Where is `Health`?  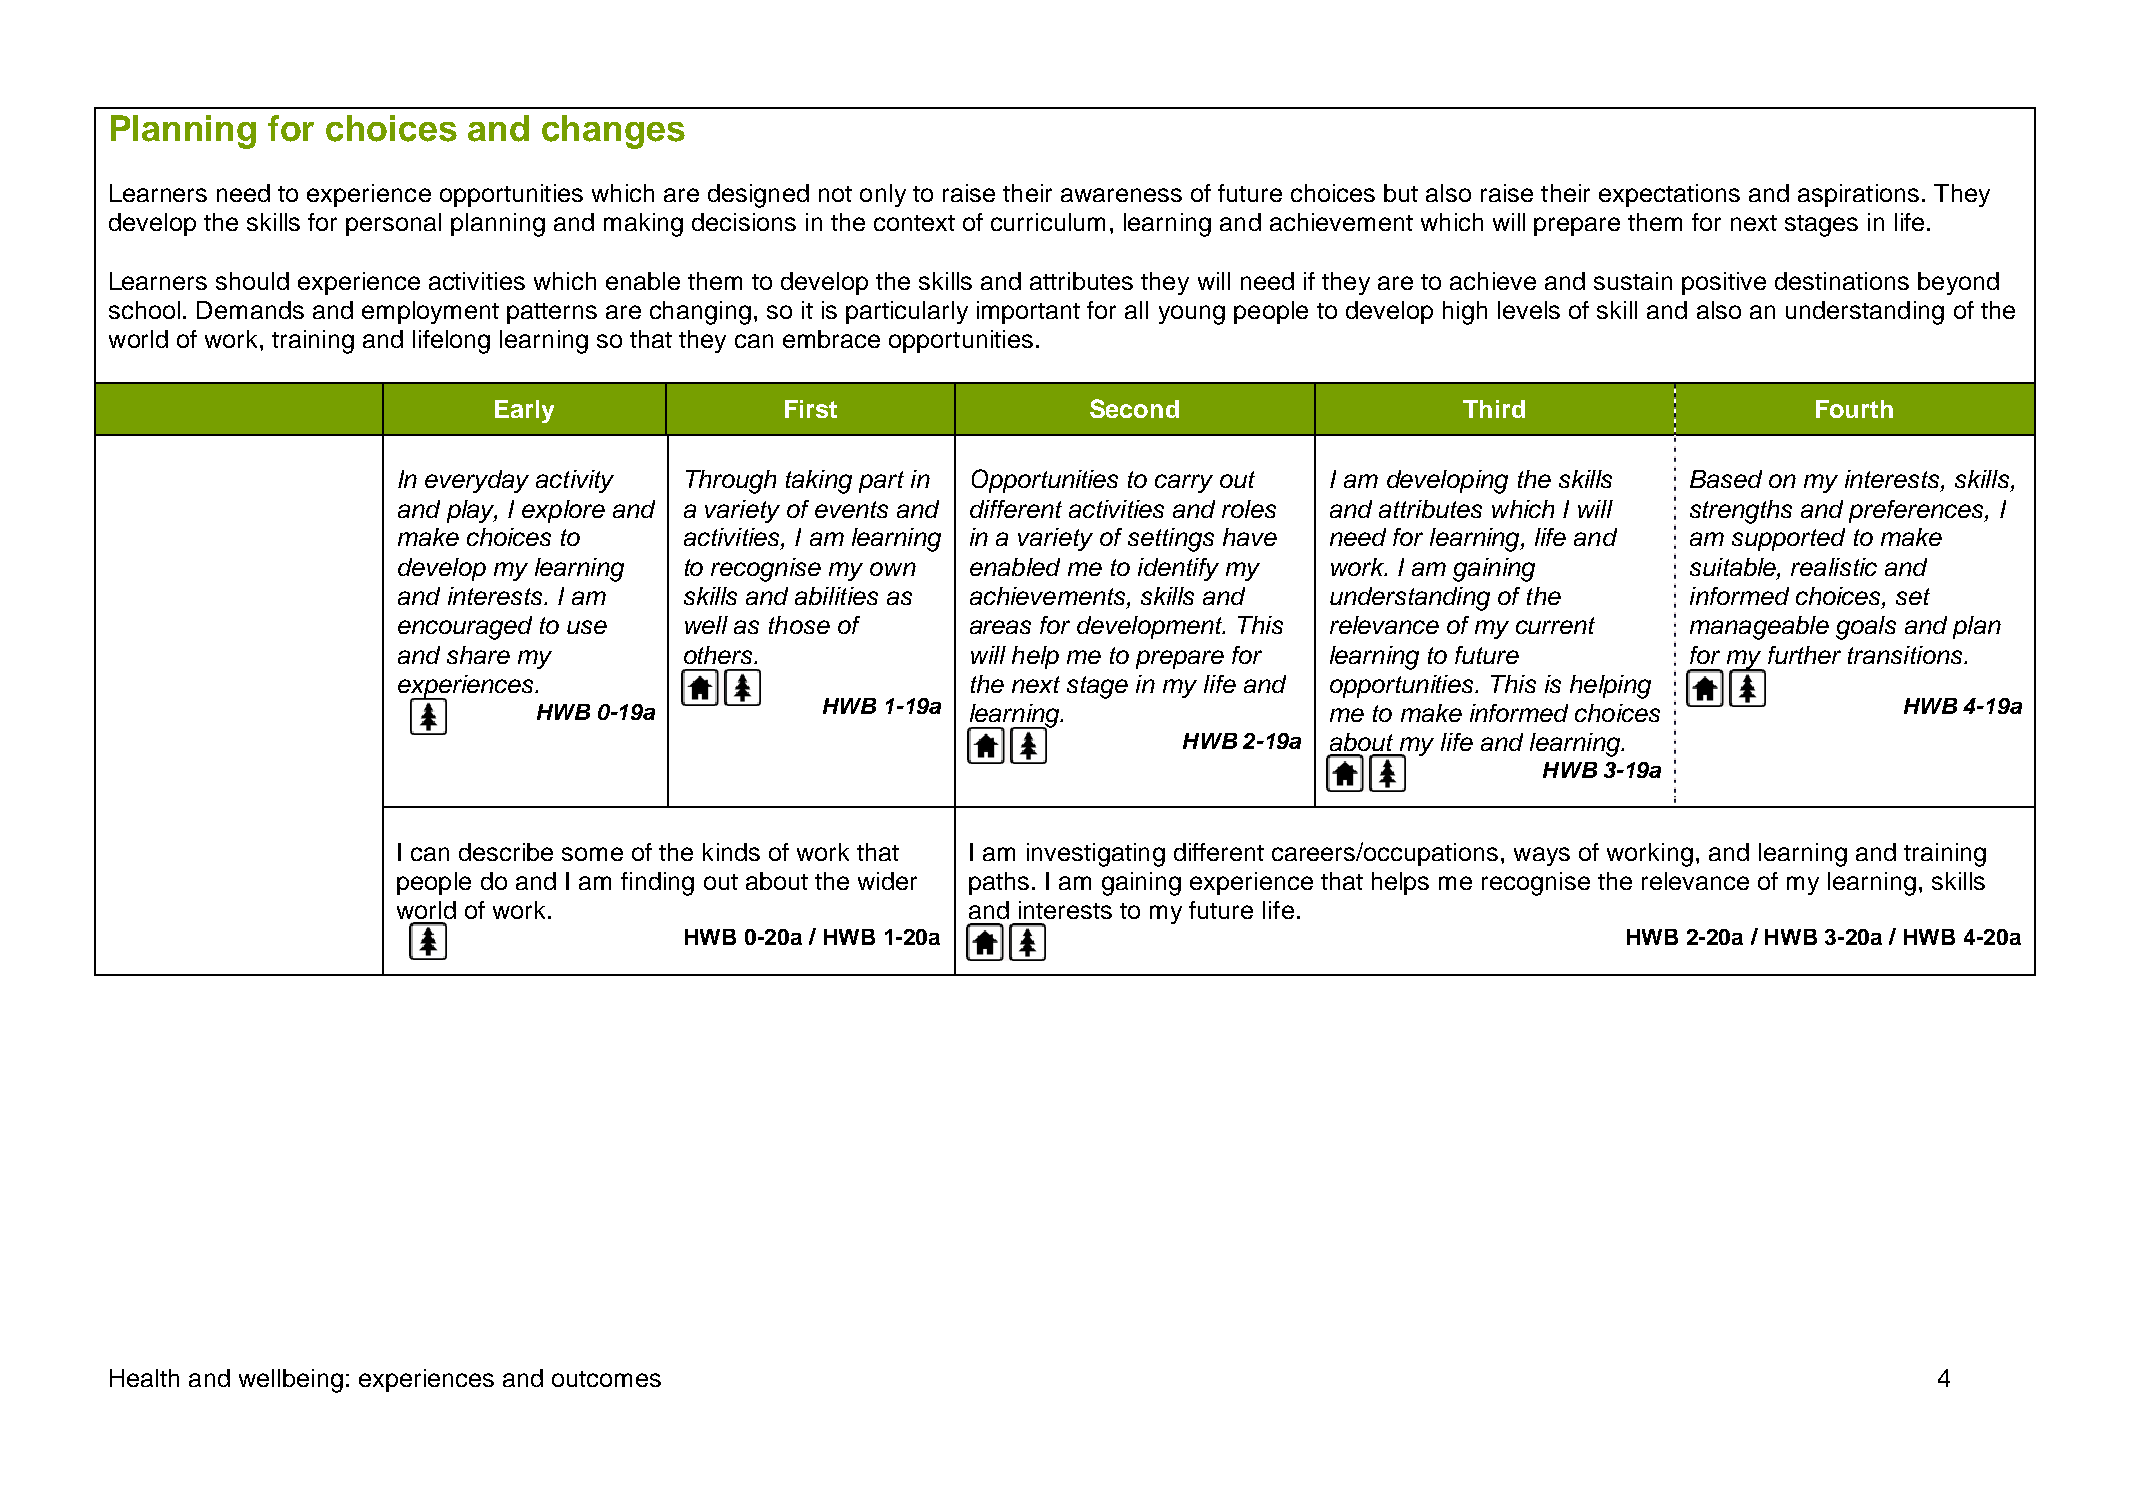 Health is located at coordinates (144, 1378).
